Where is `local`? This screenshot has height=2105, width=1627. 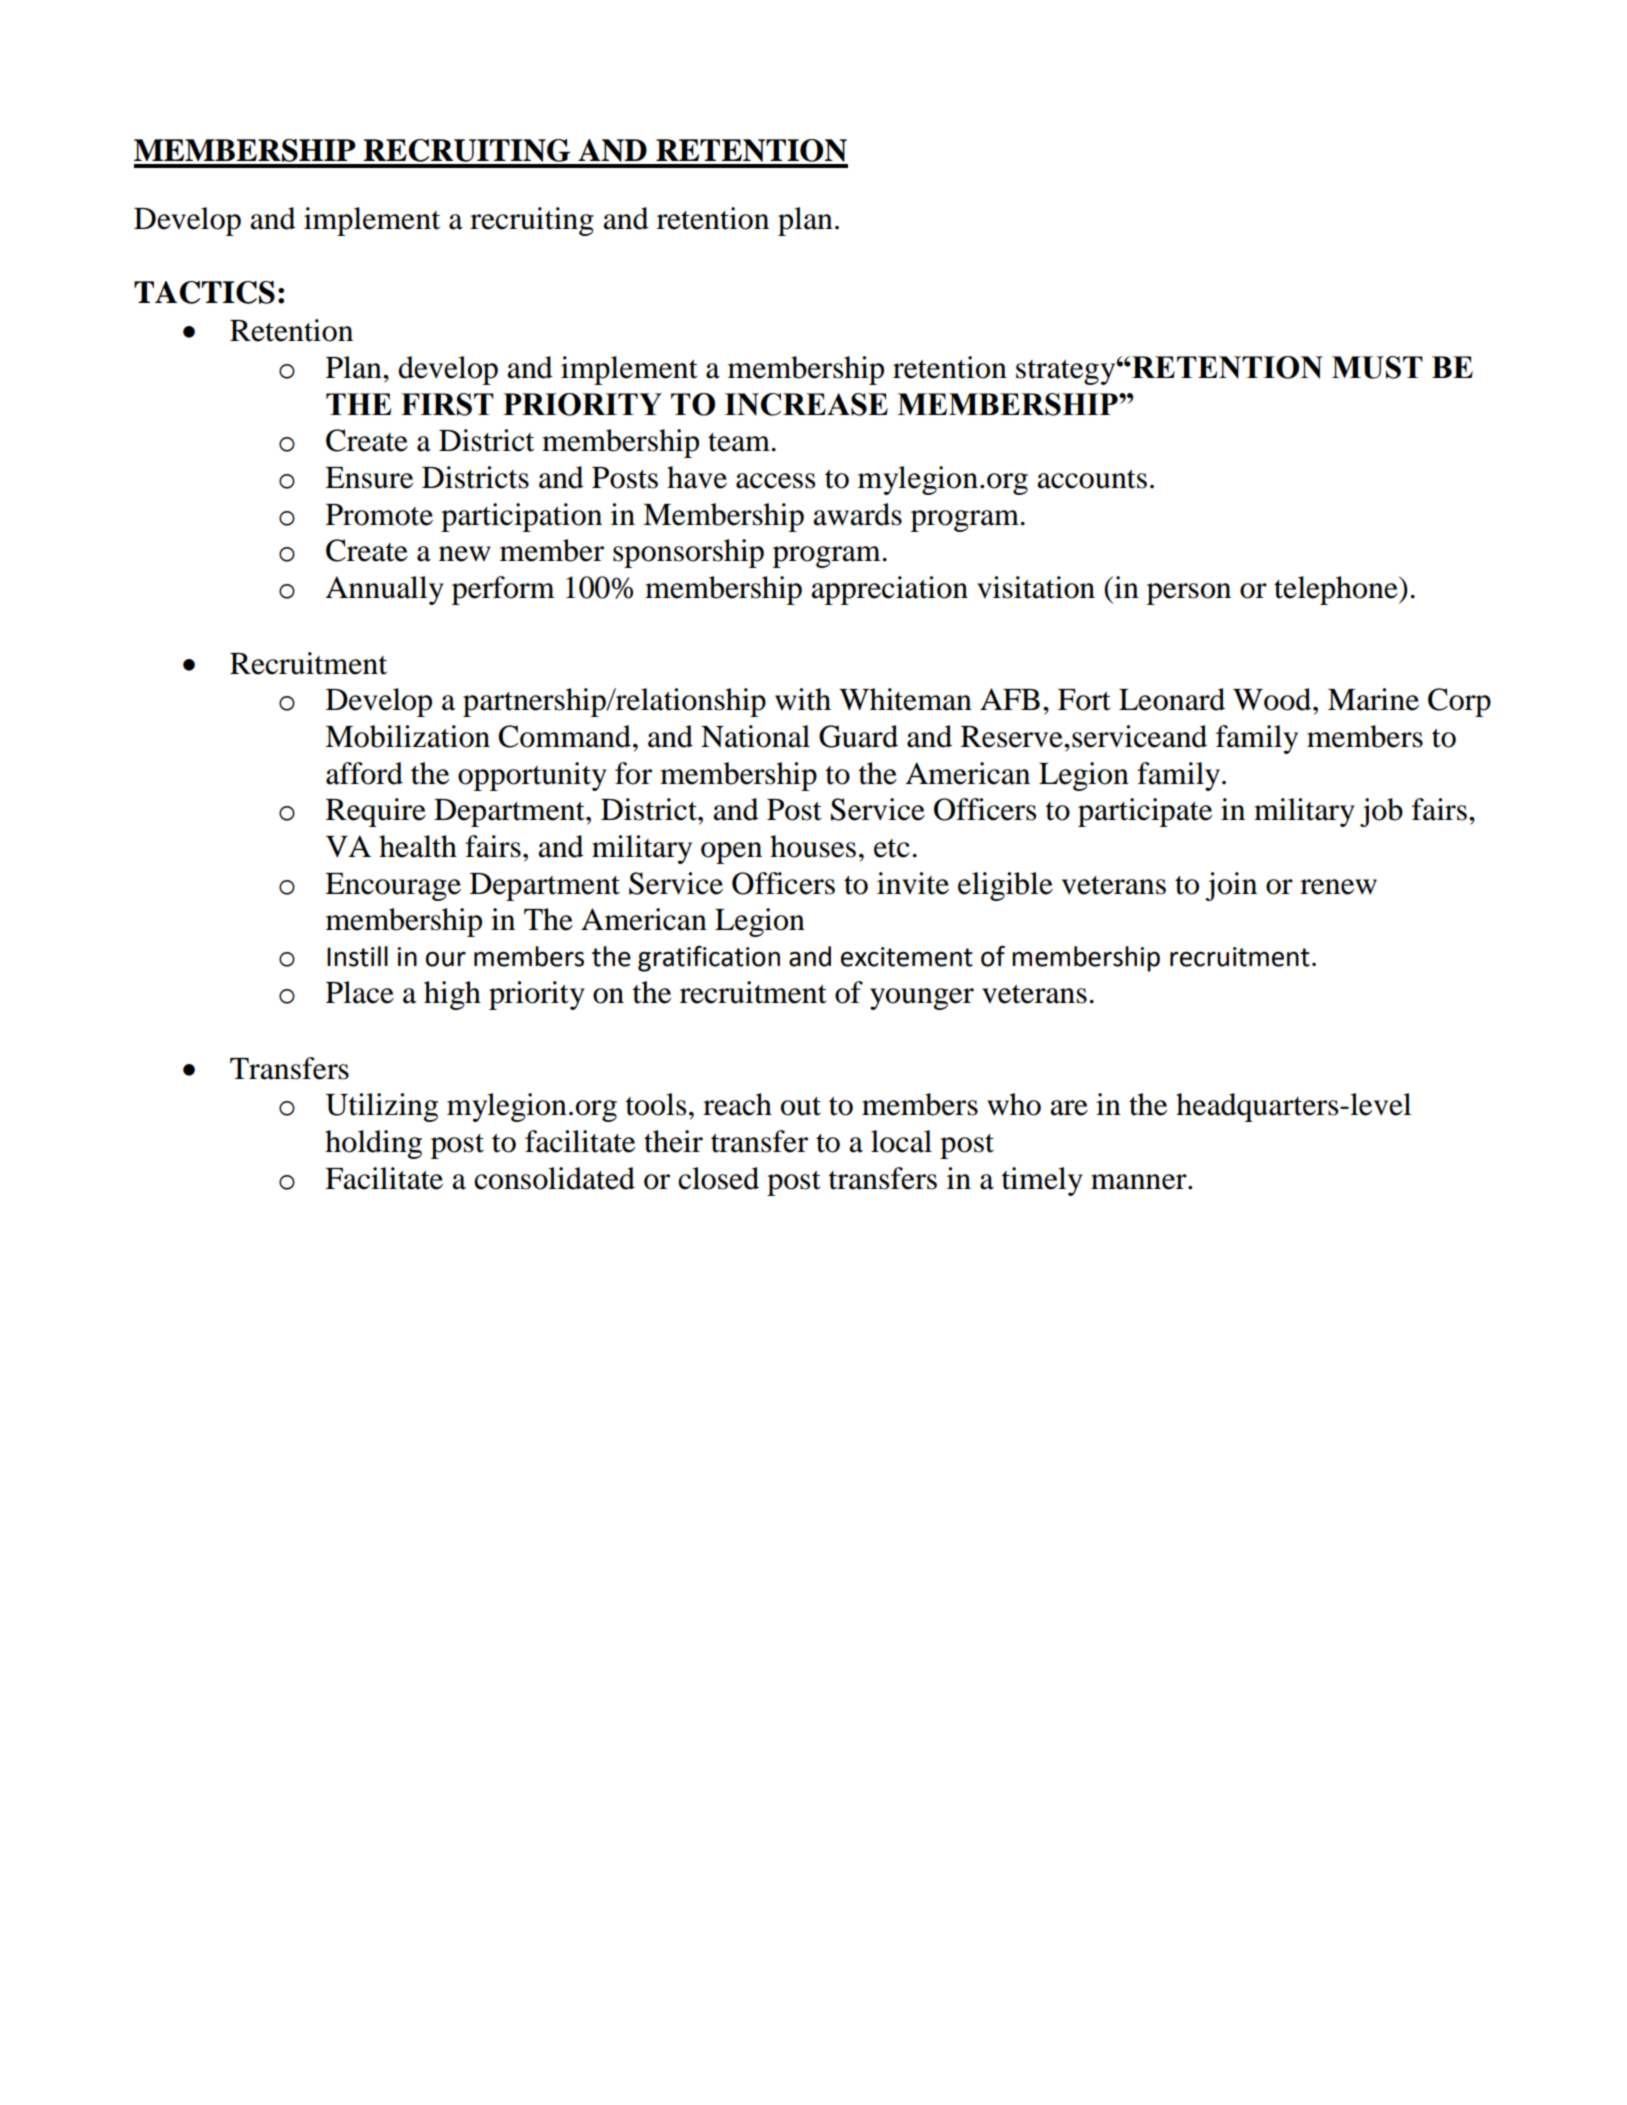 local is located at coordinates (901, 1141).
